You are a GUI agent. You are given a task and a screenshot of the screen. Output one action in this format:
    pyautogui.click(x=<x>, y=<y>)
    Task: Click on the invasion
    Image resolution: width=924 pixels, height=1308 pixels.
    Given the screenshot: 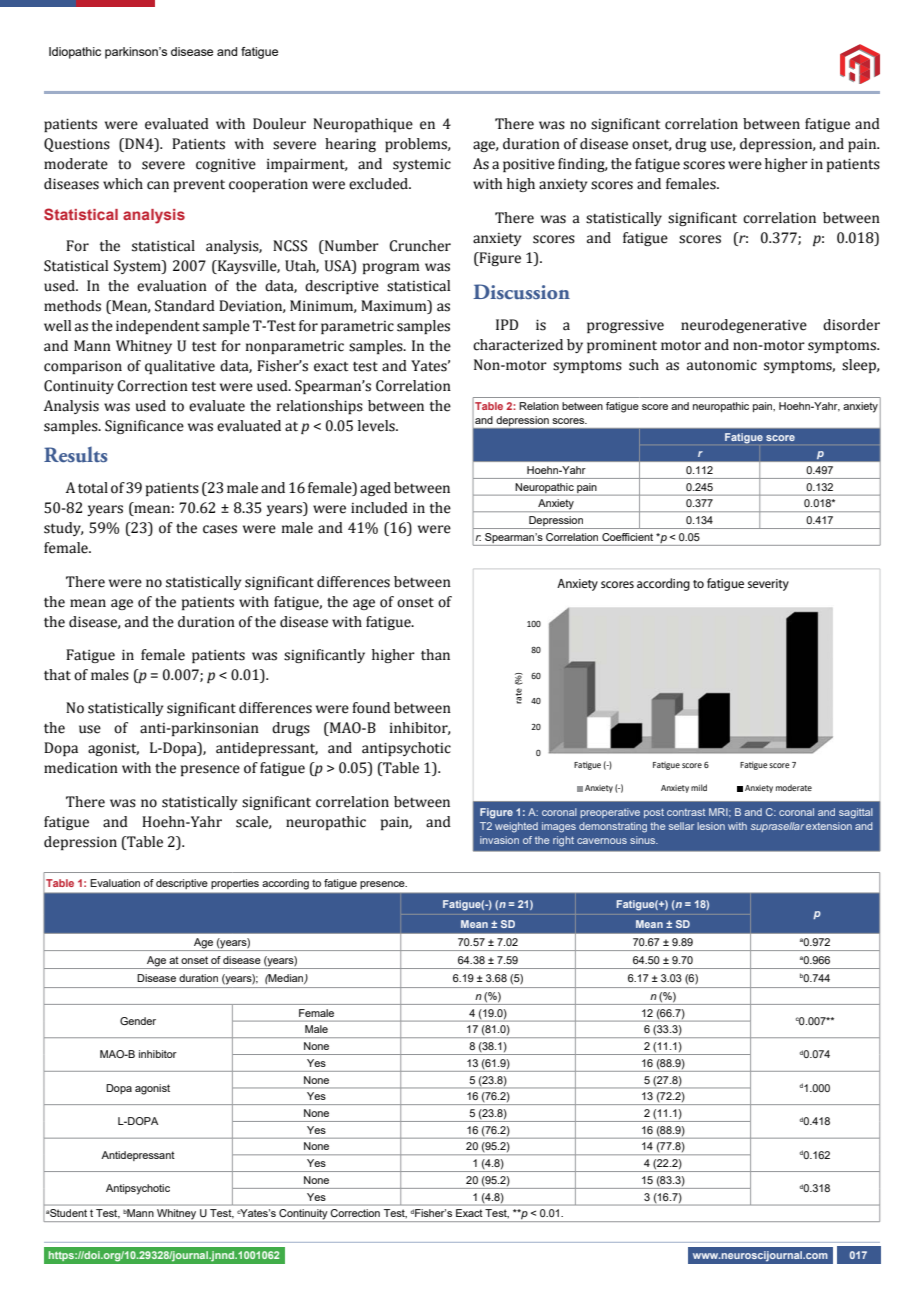 What is the action you would take?
    pyautogui.click(x=499, y=840)
